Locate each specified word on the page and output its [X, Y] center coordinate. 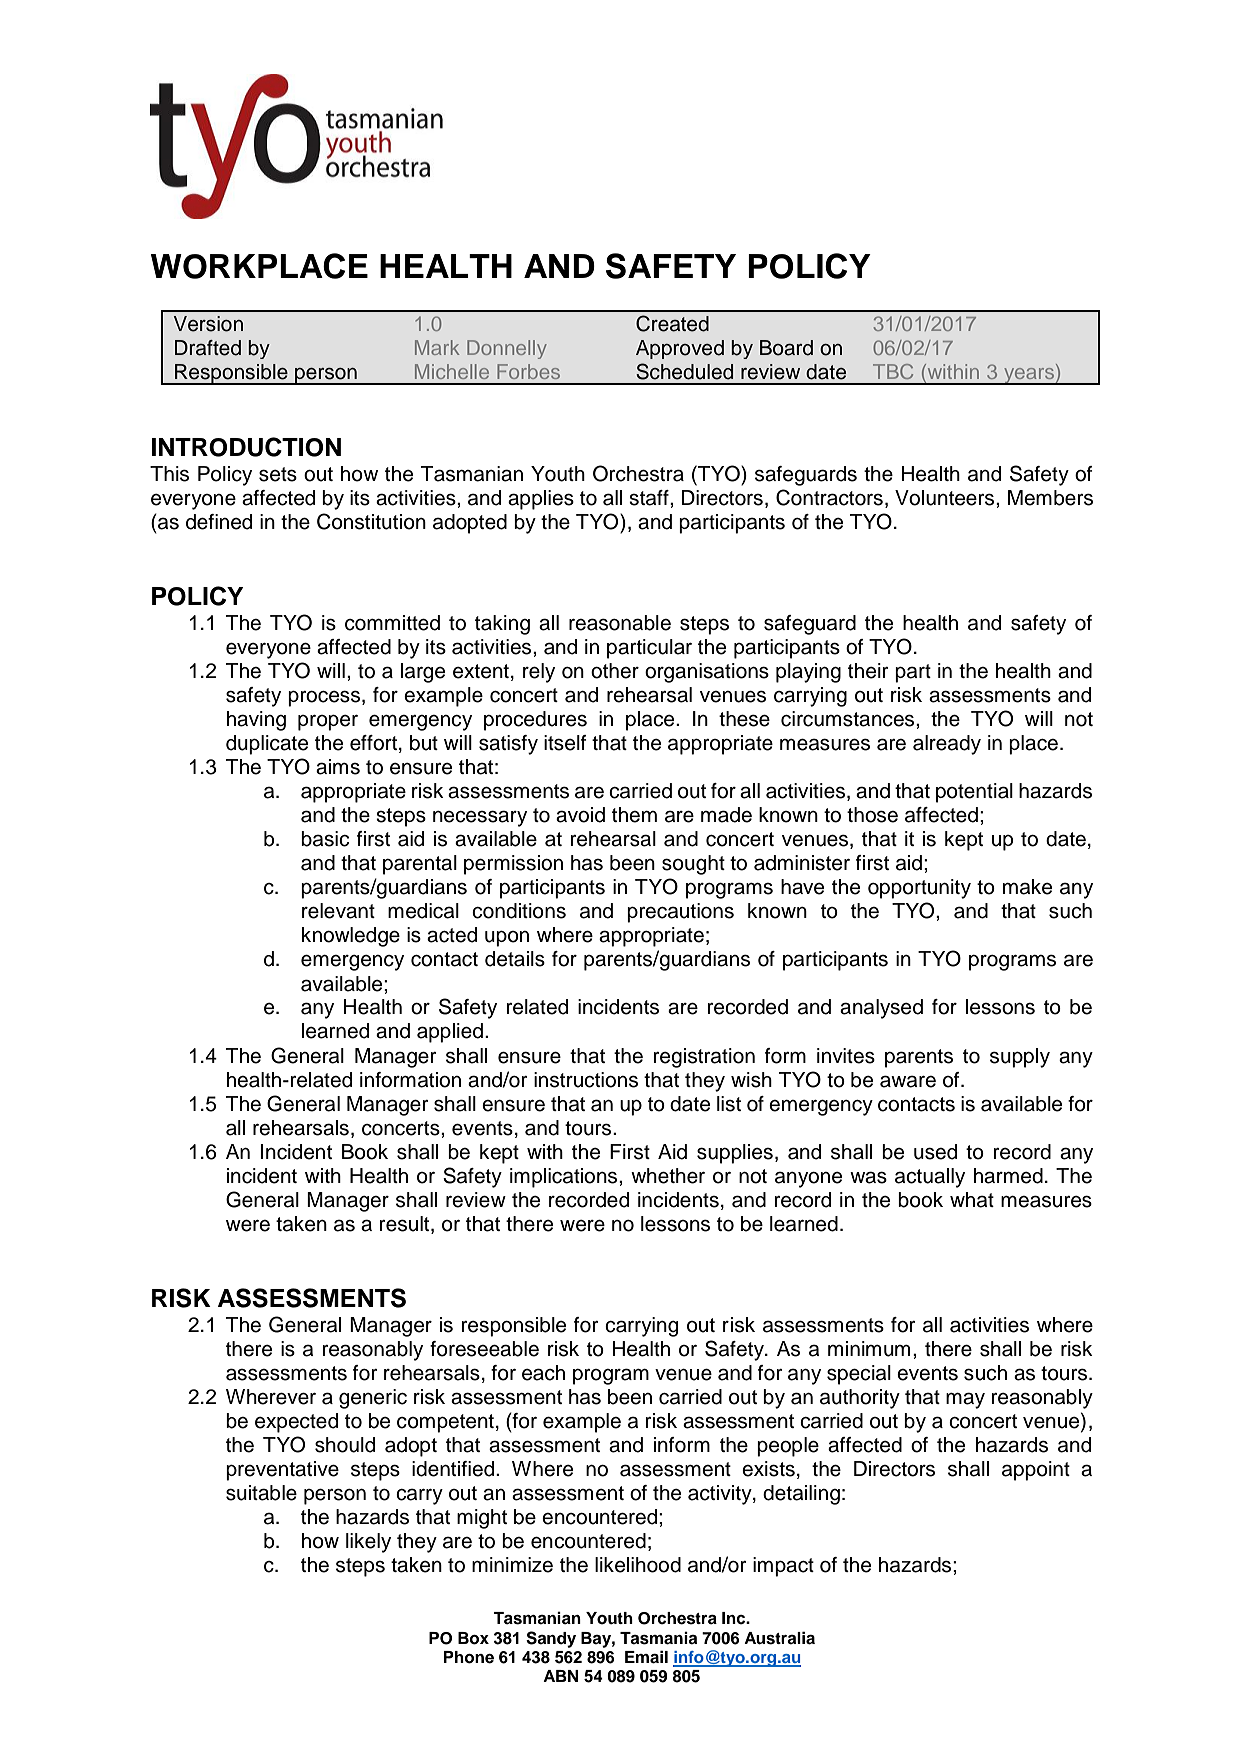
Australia [779, 1638]
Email [646, 1657]
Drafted [208, 348]
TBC [893, 371]
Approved [680, 349]
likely [368, 1543]
